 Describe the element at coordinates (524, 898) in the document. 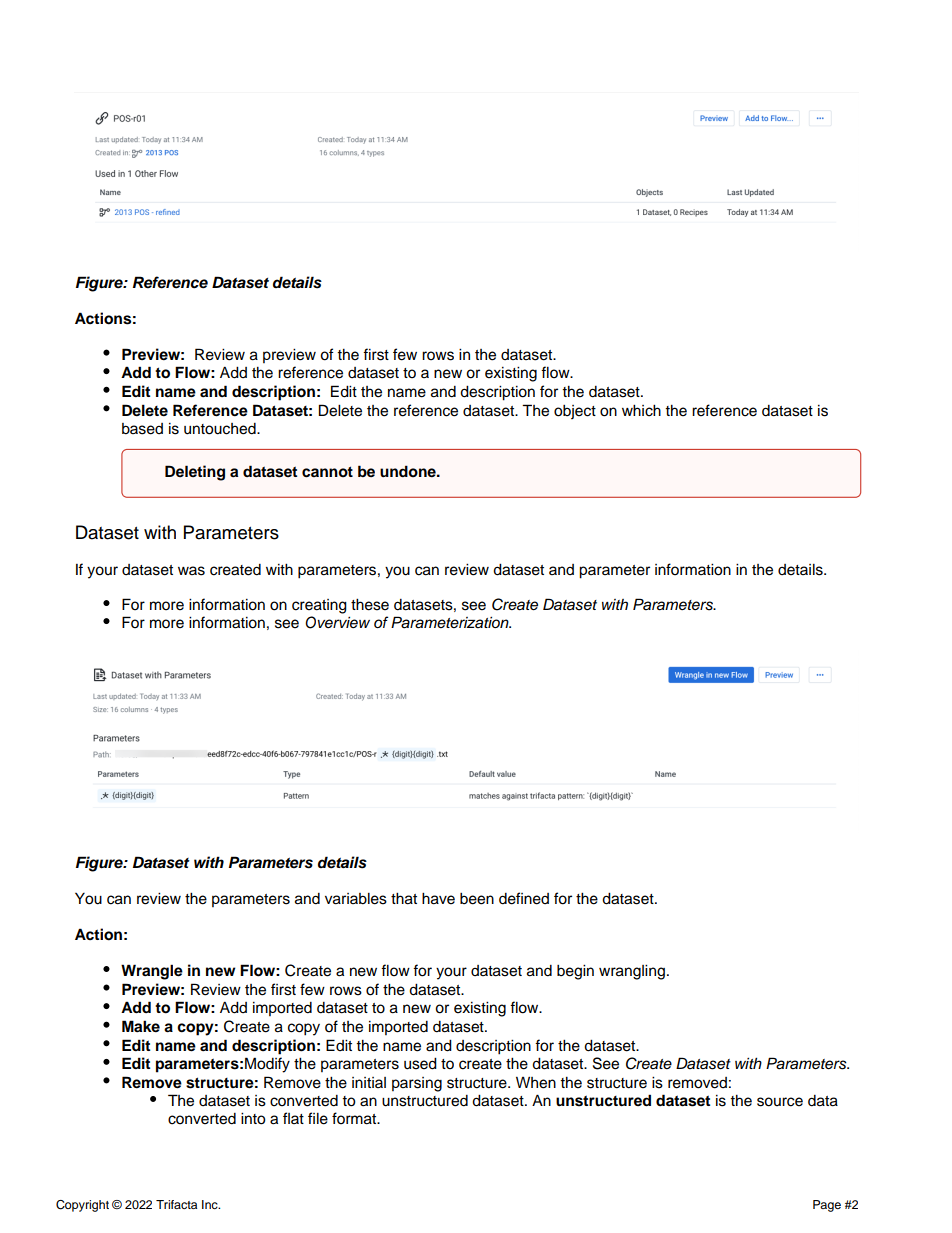

I see `defined` at that location.
